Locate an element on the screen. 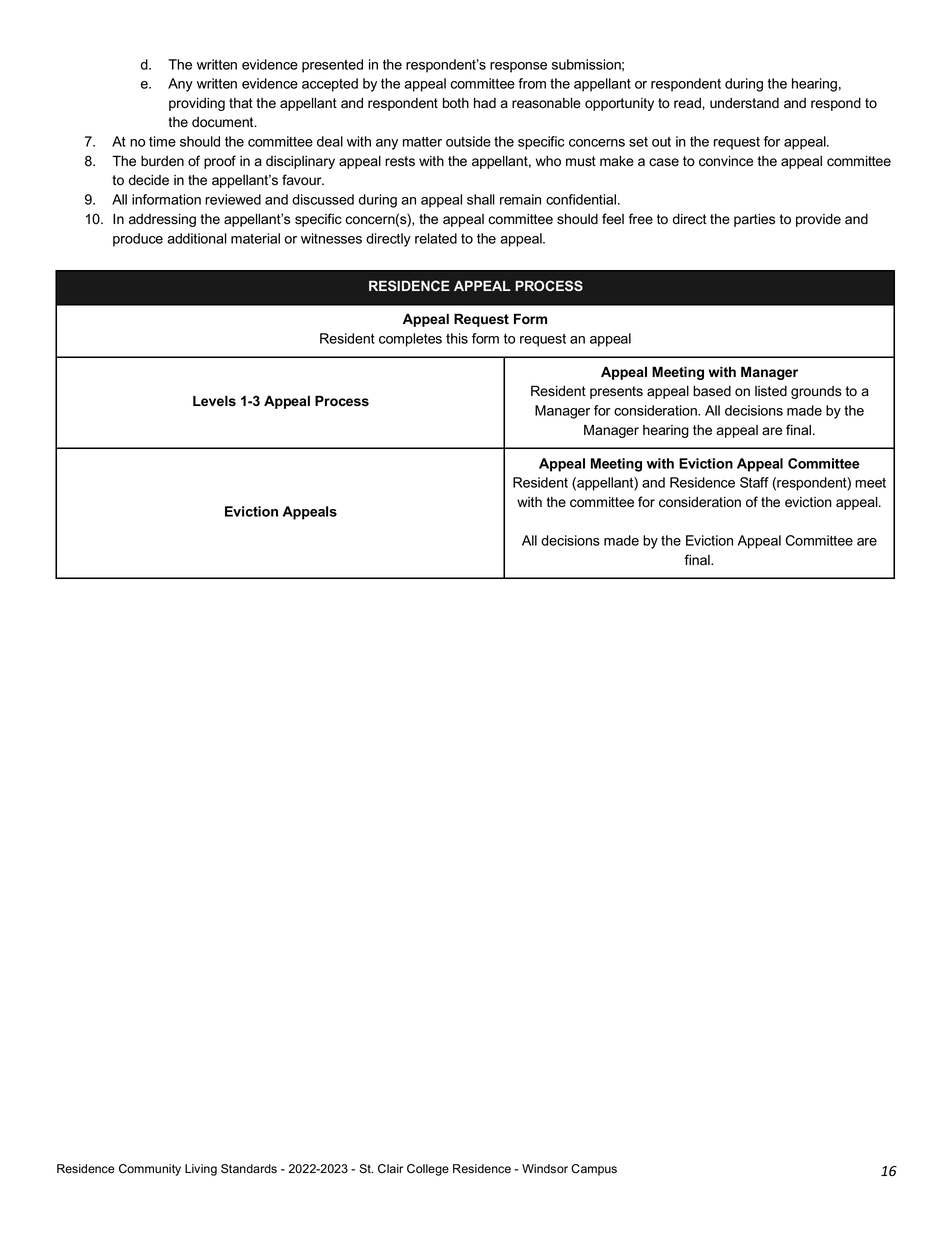 This screenshot has height=1233, width=952. Levels is located at coordinates (214, 400).
